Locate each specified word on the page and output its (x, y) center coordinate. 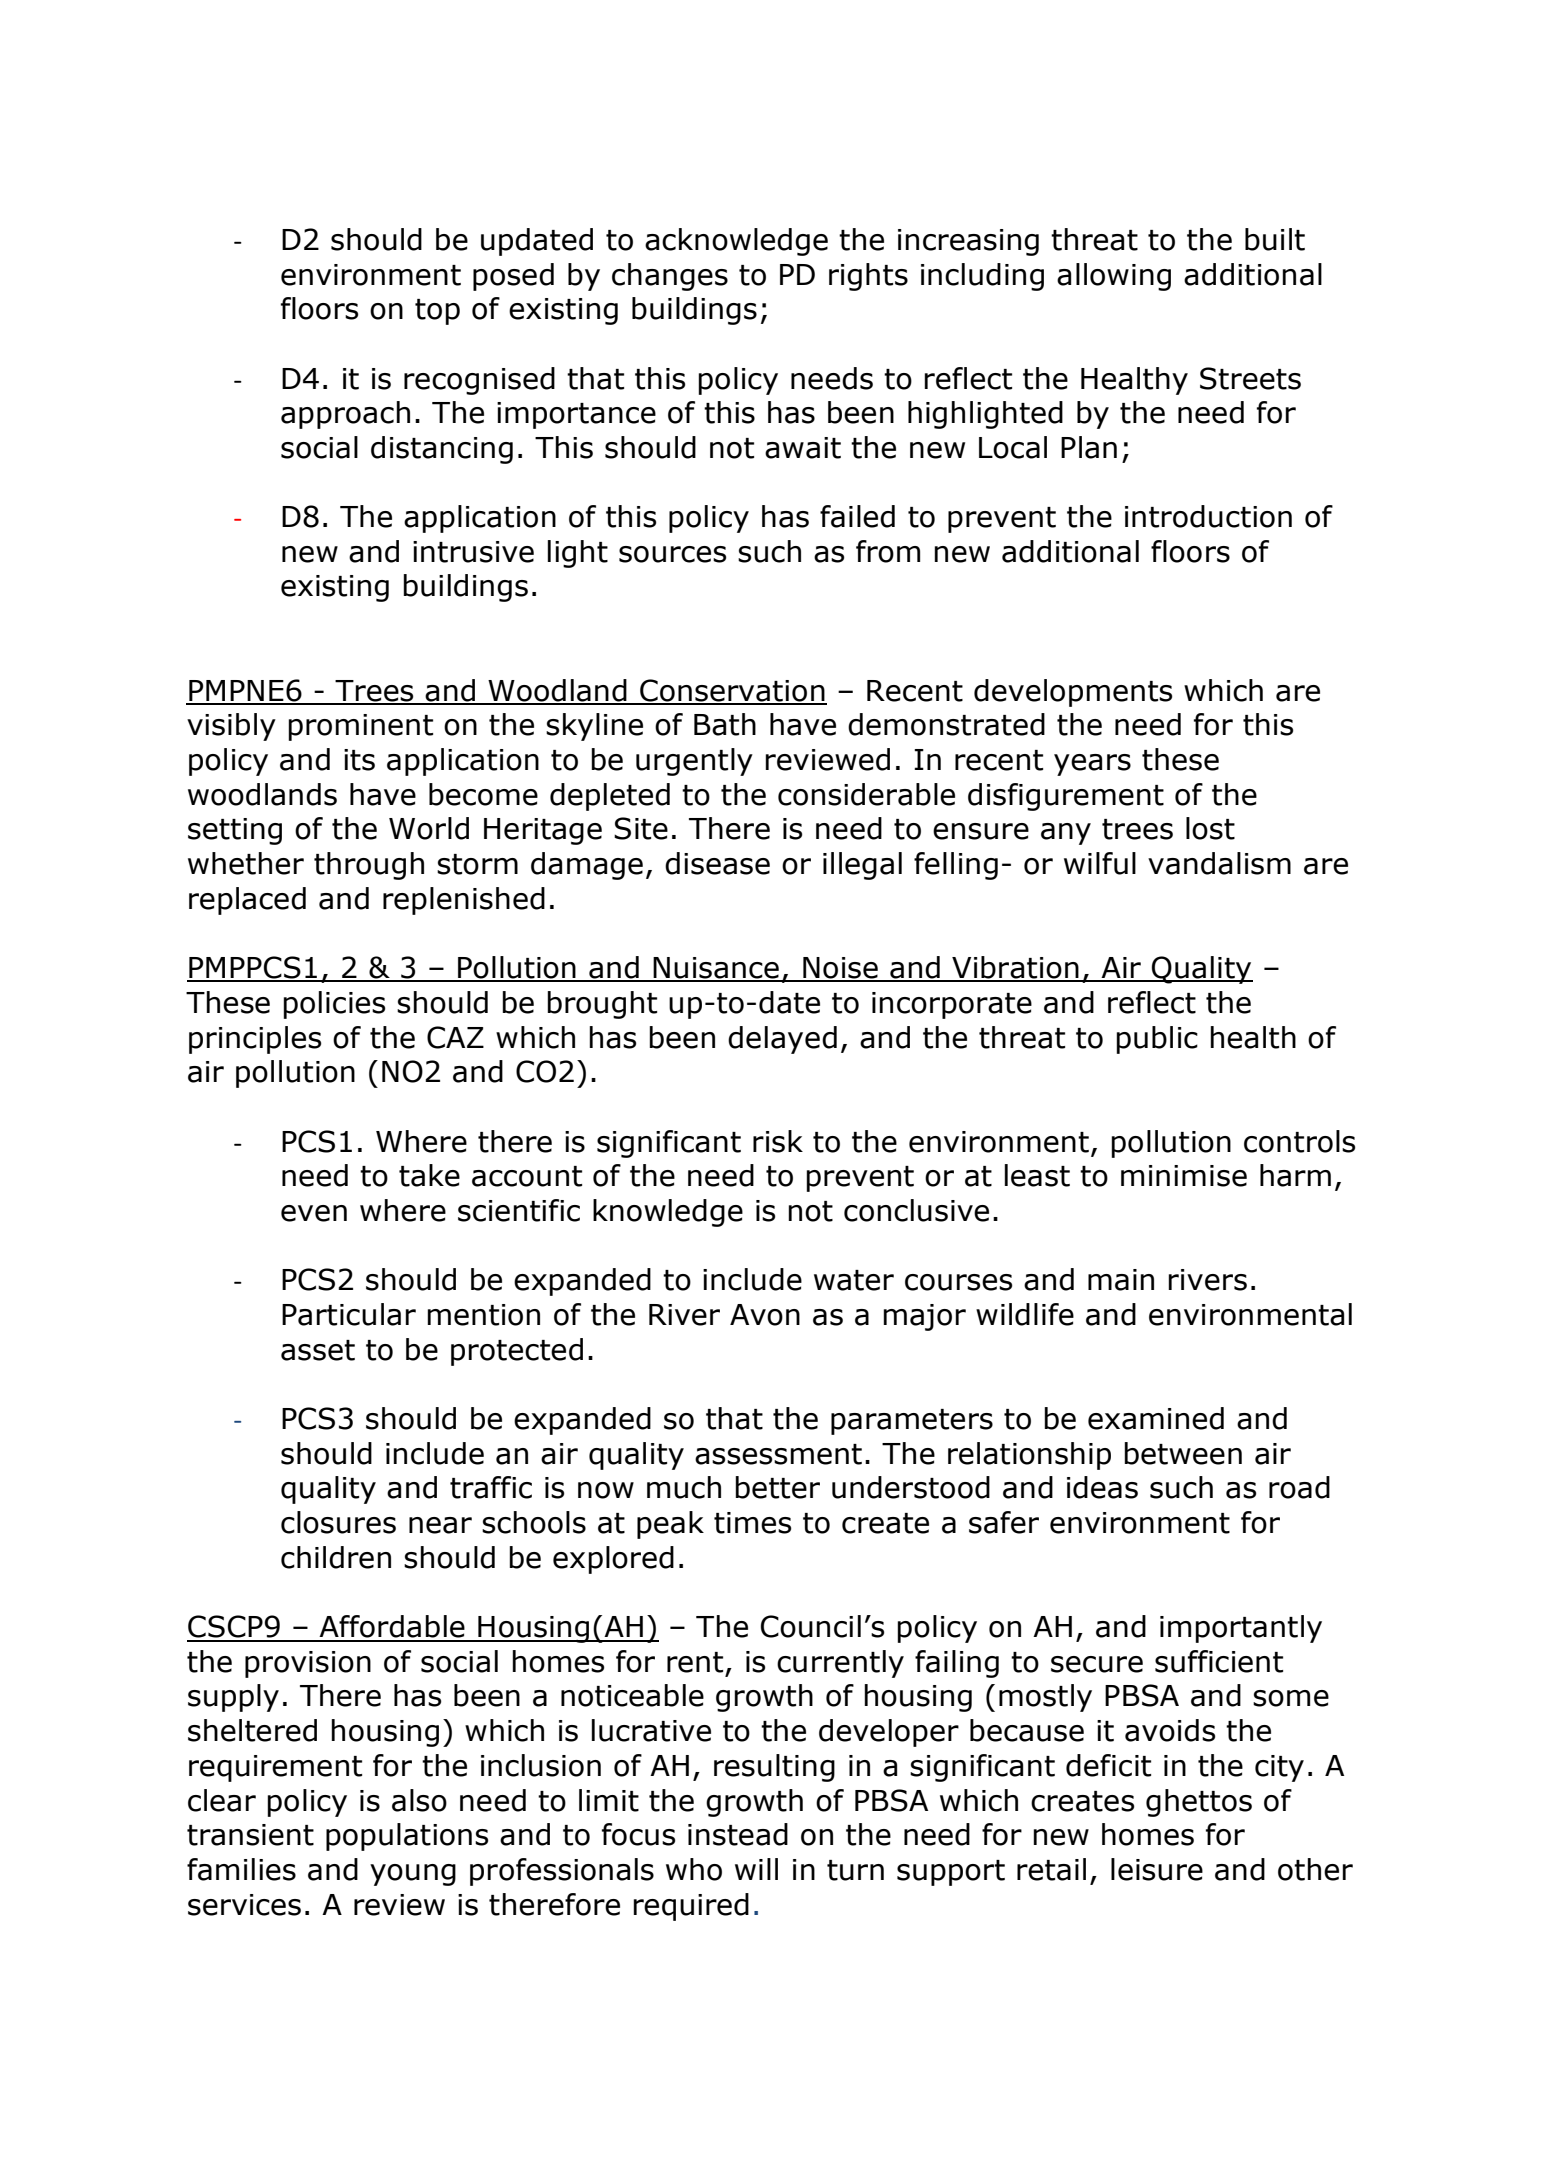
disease (717, 863)
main (1121, 1280)
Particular (349, 1314)
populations (407, 1837)
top (437, 312)
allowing (1114, 277)
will (756, 1869)
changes (670, 277)
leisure (1157, 1869)
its (359, 760)
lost (1210, 828)
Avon (765, 1315)
